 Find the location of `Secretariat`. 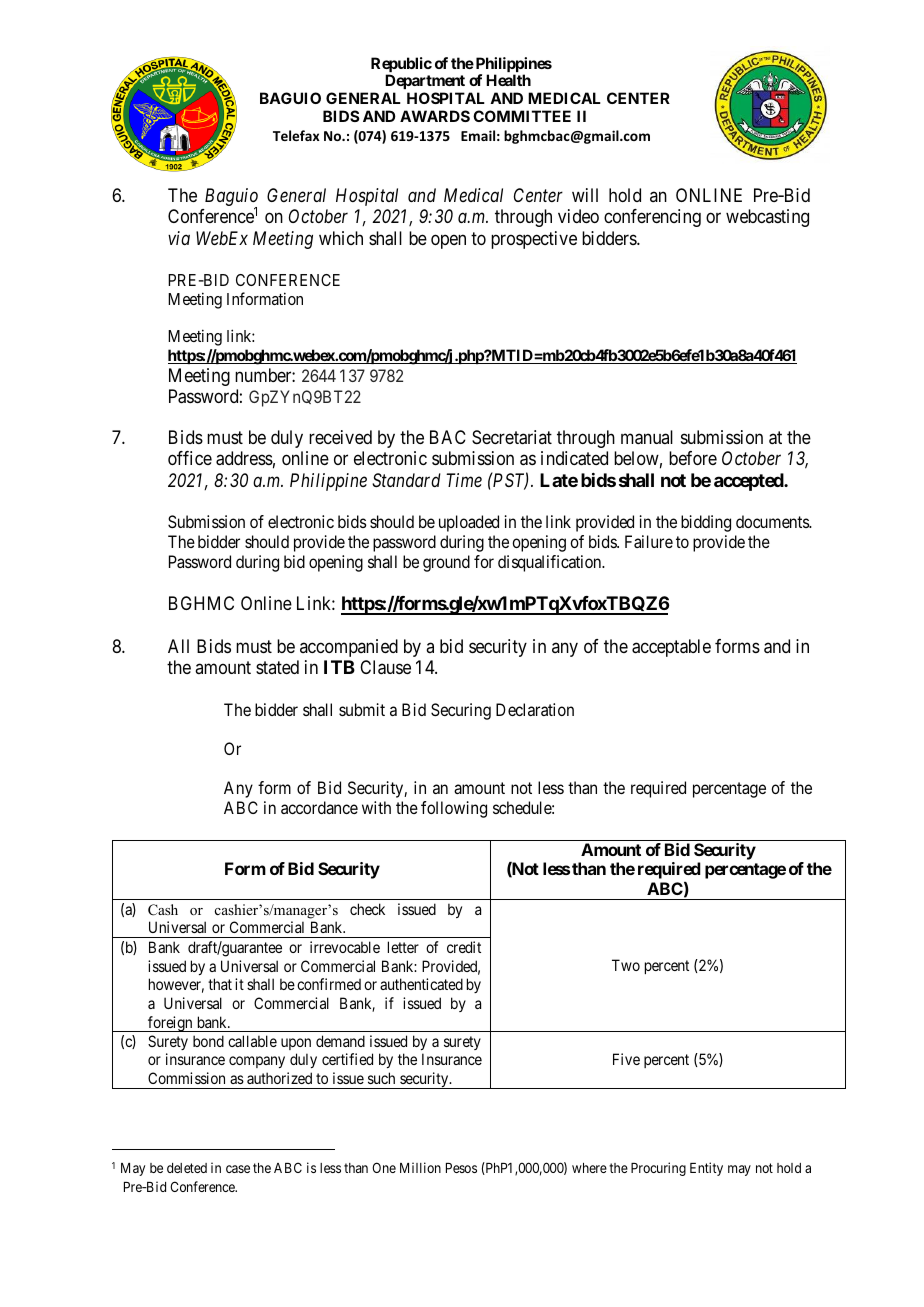

Secretariat is located at coordinates (512, 437).
